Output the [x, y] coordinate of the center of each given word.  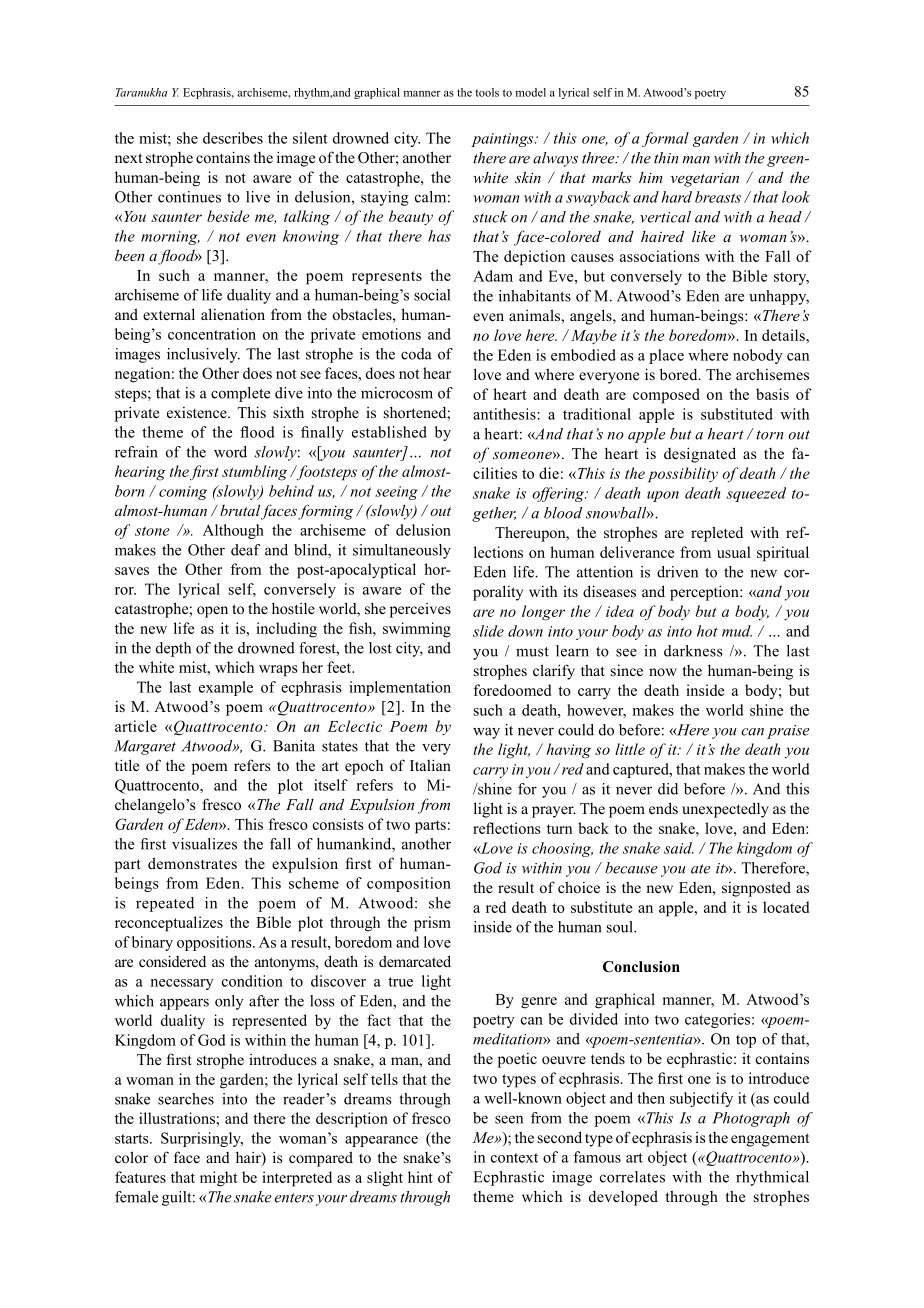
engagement [770, 1140]
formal [665, 139]
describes [233, 138]
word [230, 452]
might [219, 1179]
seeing [396, 493]
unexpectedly [725, 810]
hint [420, 1177]
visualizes [204, 844]
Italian [430, 765]
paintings [503, 140]
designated [700, 455]
